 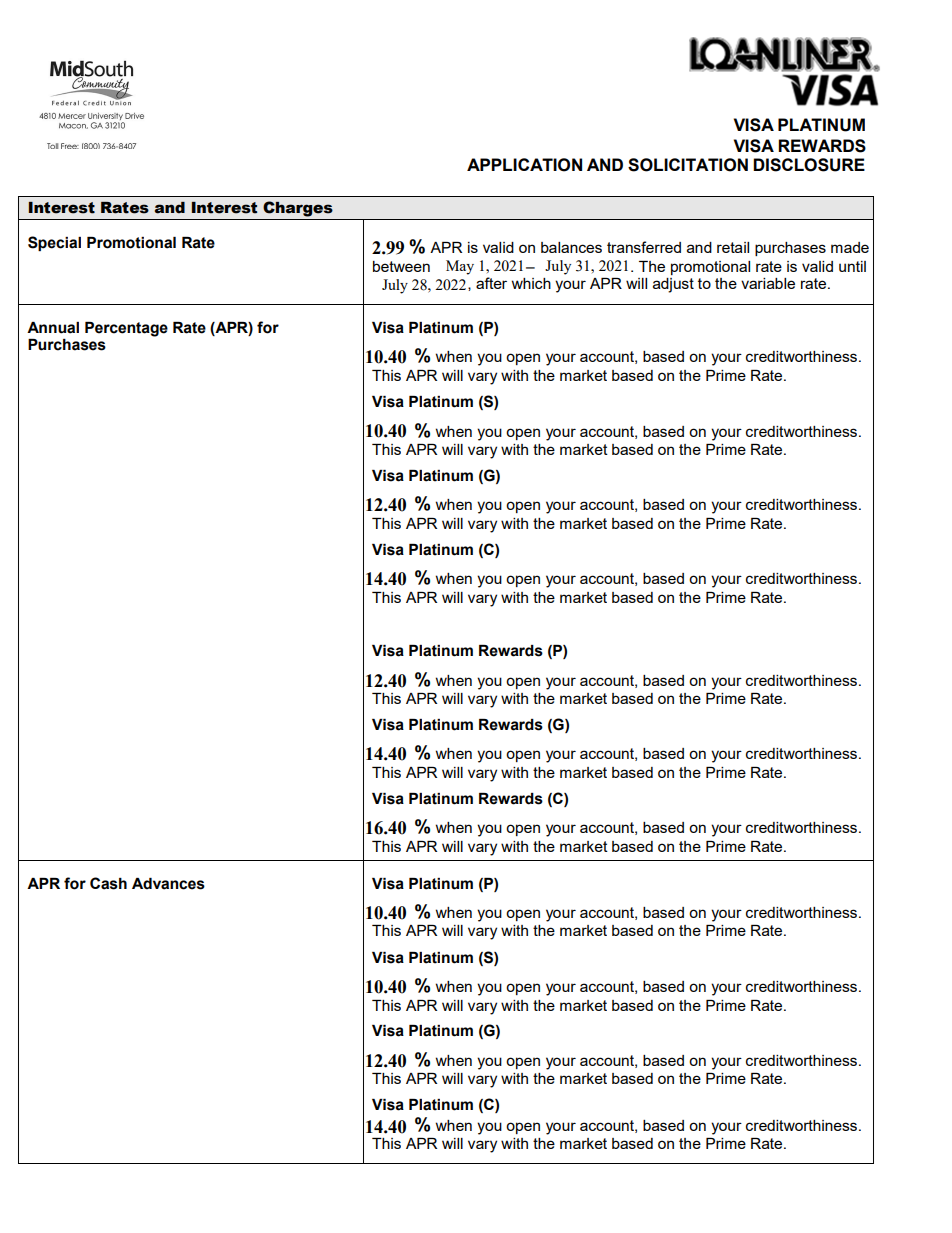 What do you see at coordinates (298, 209) in the screenshot?
I see `Charges` at bounding box center [298, 209].
